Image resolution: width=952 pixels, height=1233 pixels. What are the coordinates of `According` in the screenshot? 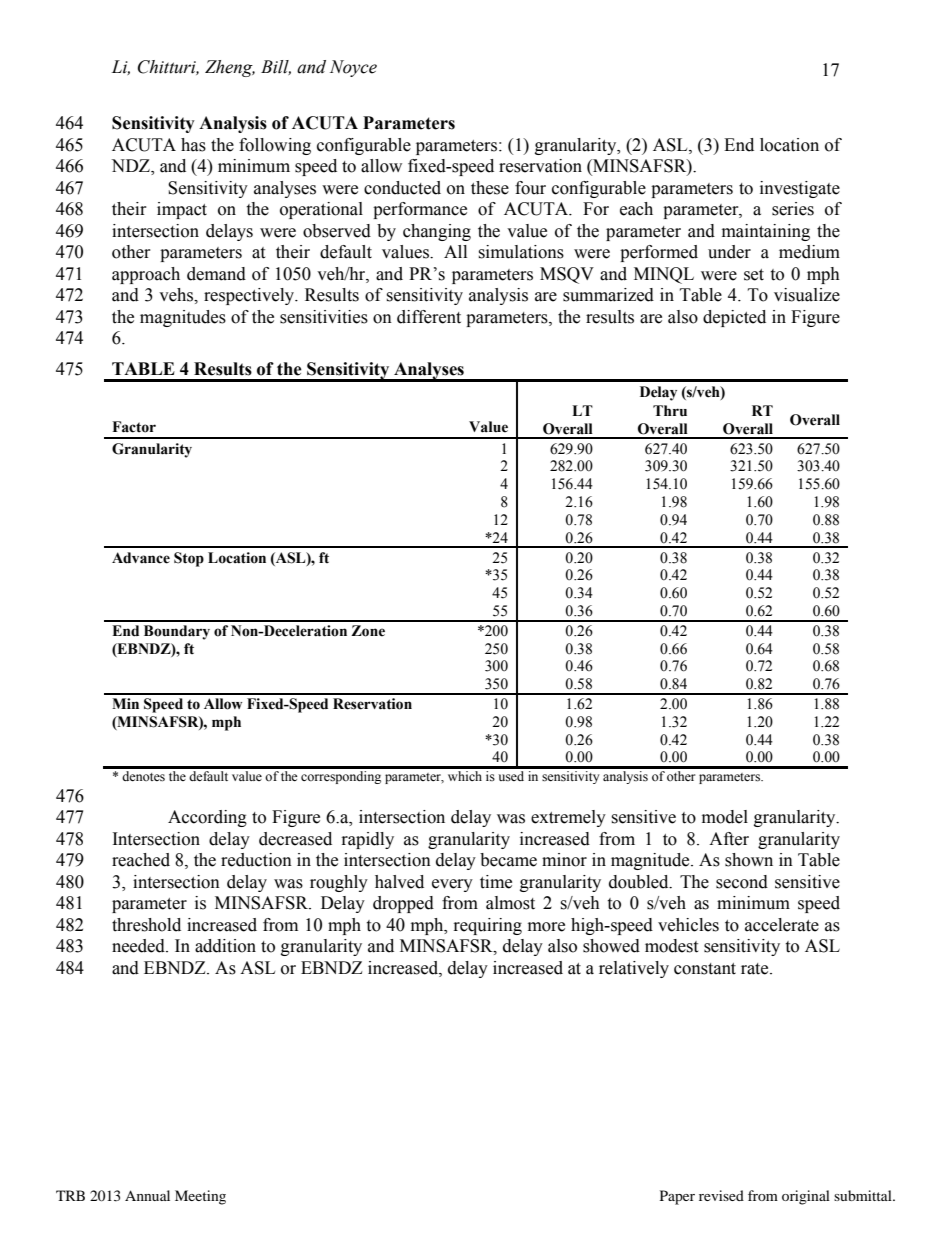 It's located at (207, 818).
